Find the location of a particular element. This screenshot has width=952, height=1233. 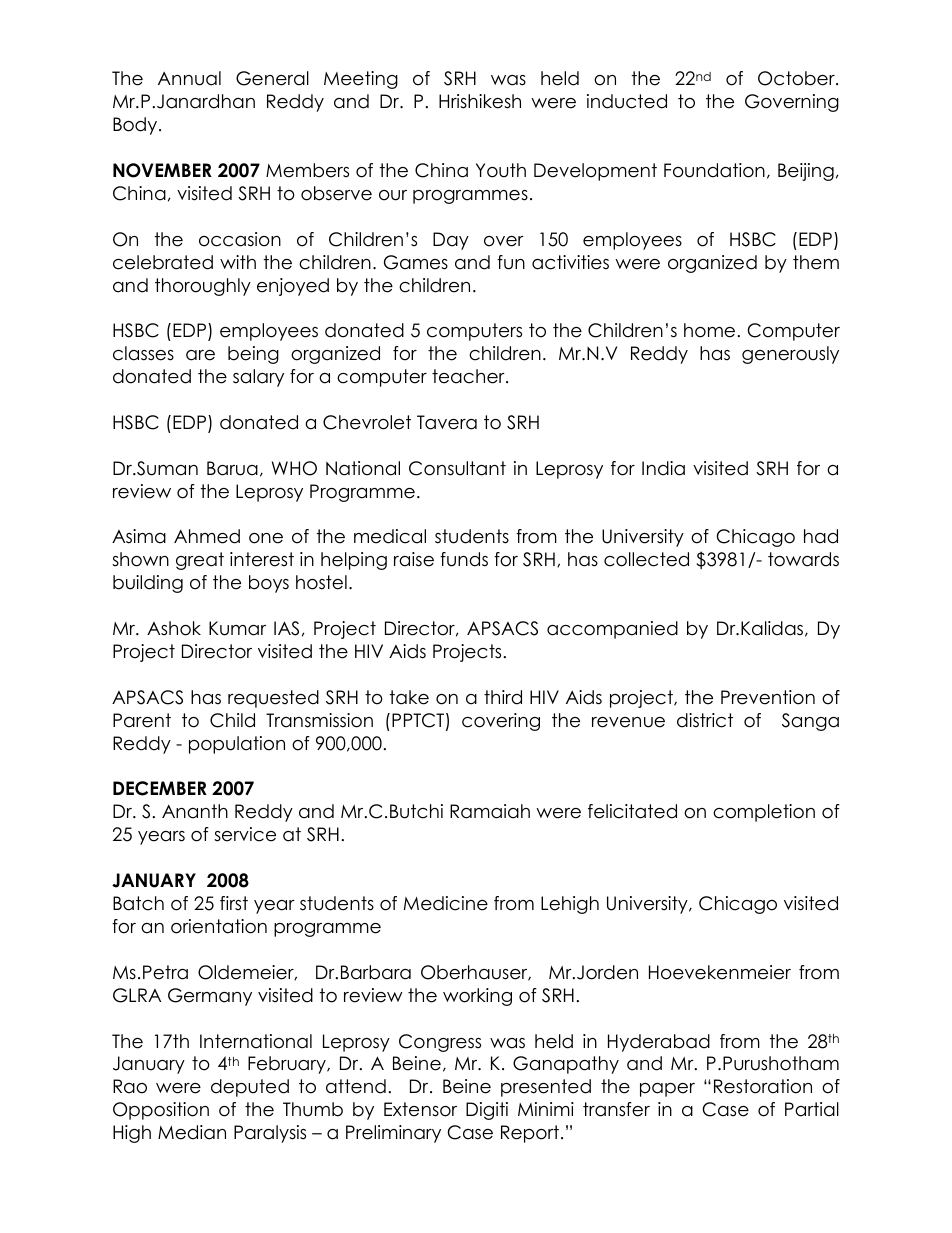

Hrishikesh is located at coordinates (480, 101).
